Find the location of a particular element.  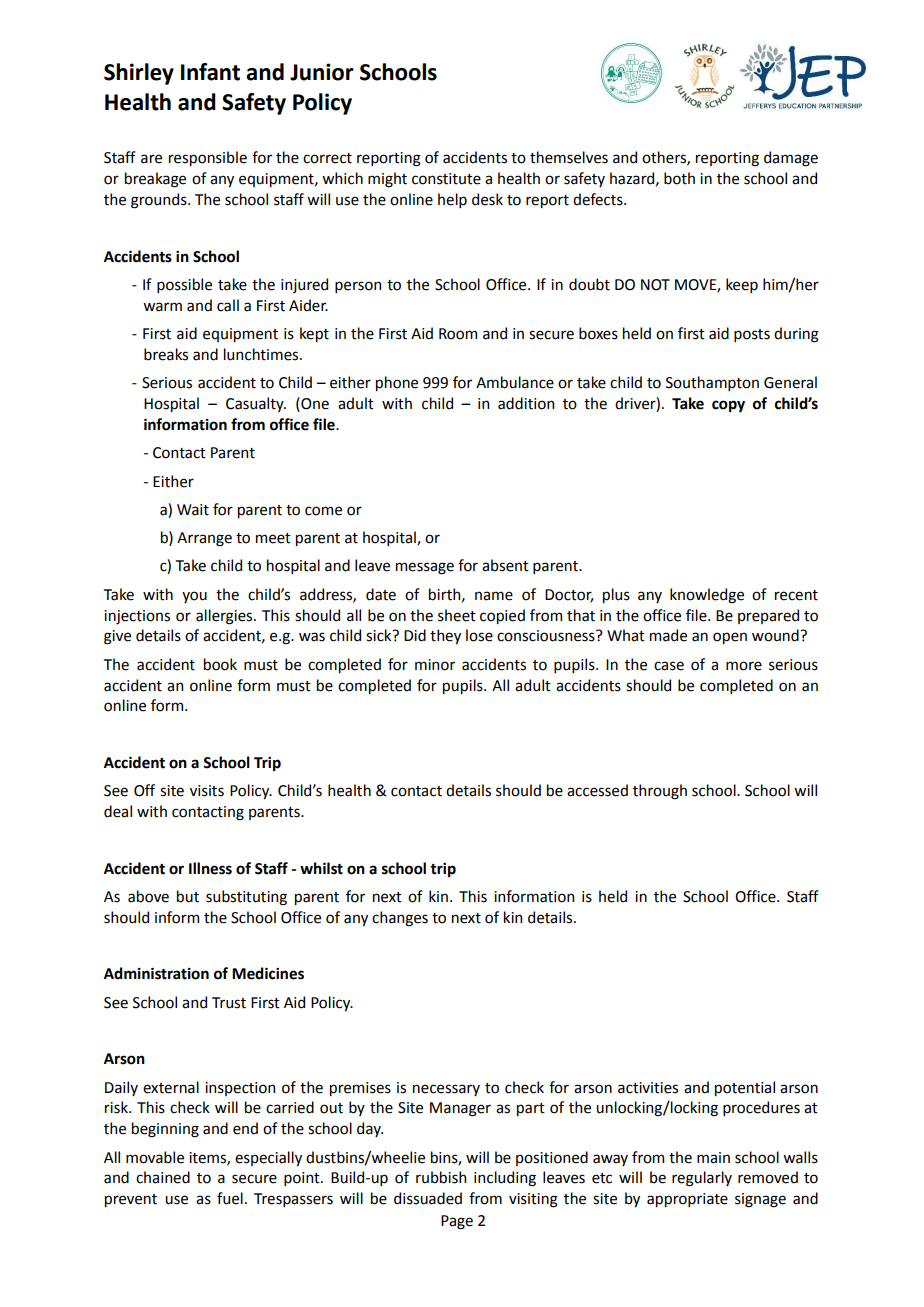

changes is located at coordinates (400, 919).
